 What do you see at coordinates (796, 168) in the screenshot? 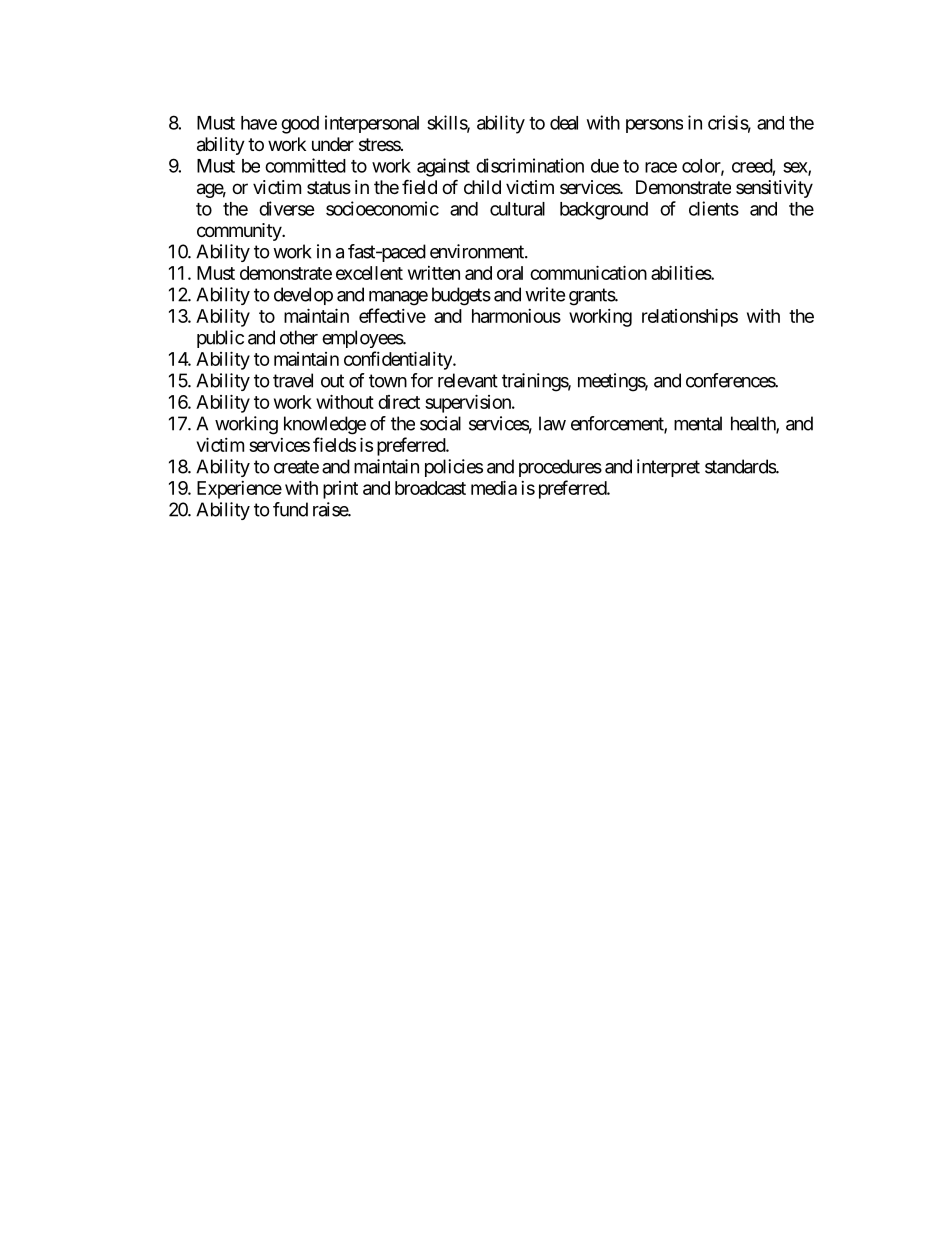
I see `sex` at bounding box center [796, 168].
